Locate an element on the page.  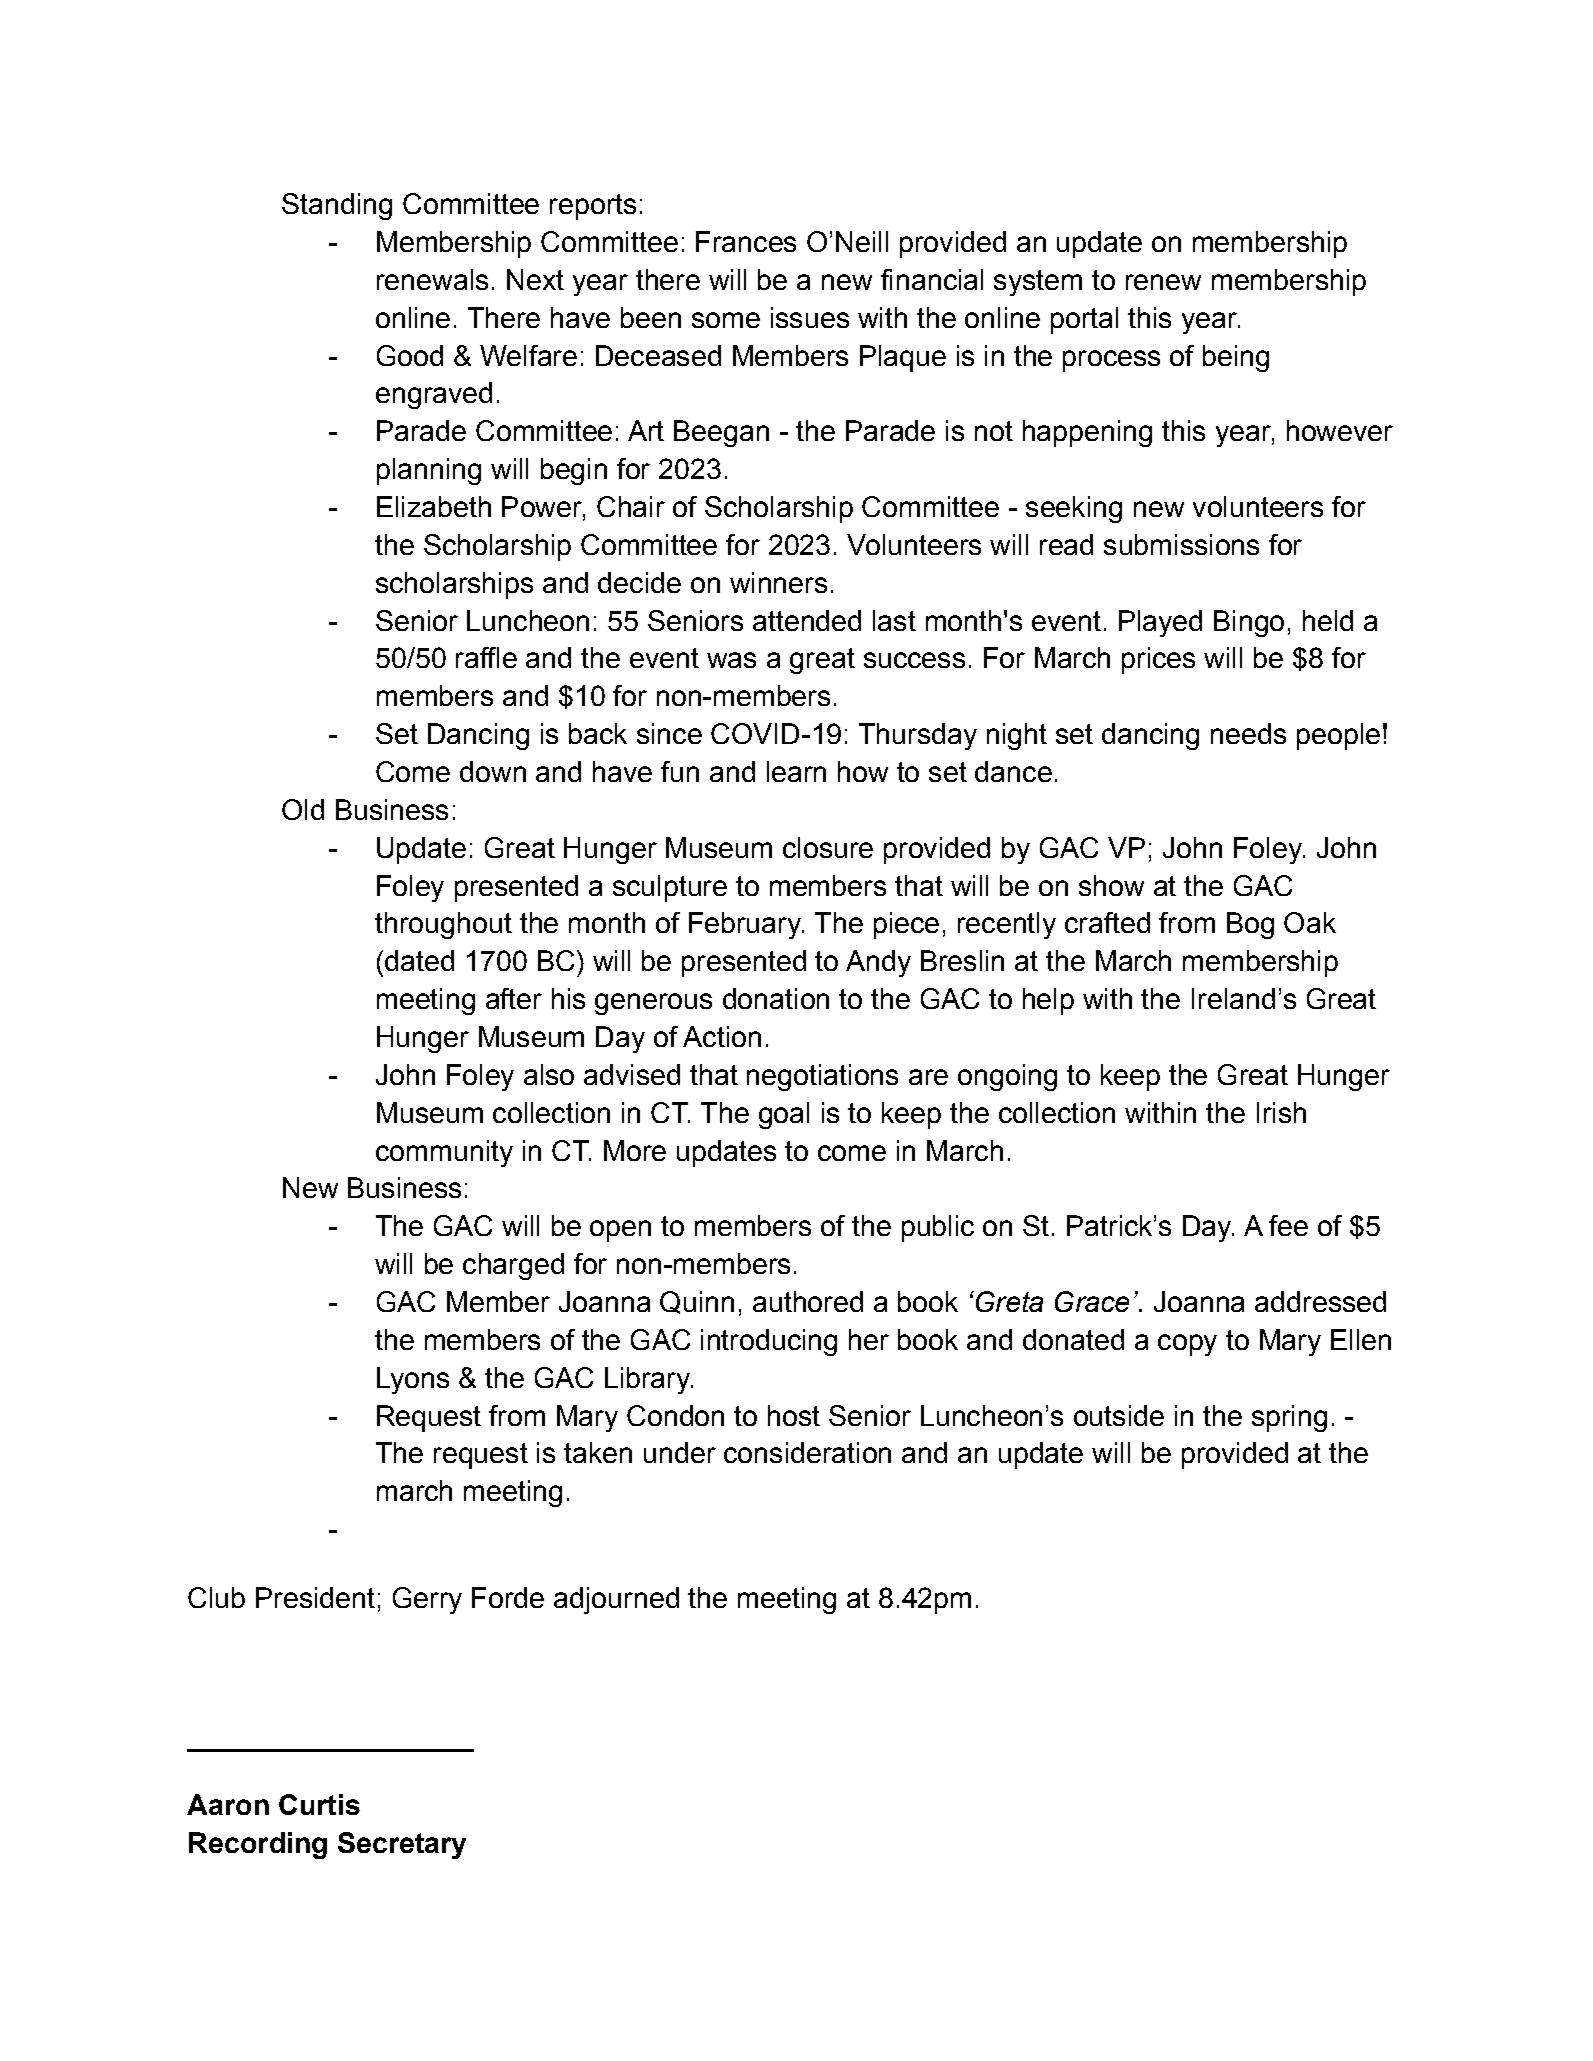
needs is located at coordinates (1248, 733).
